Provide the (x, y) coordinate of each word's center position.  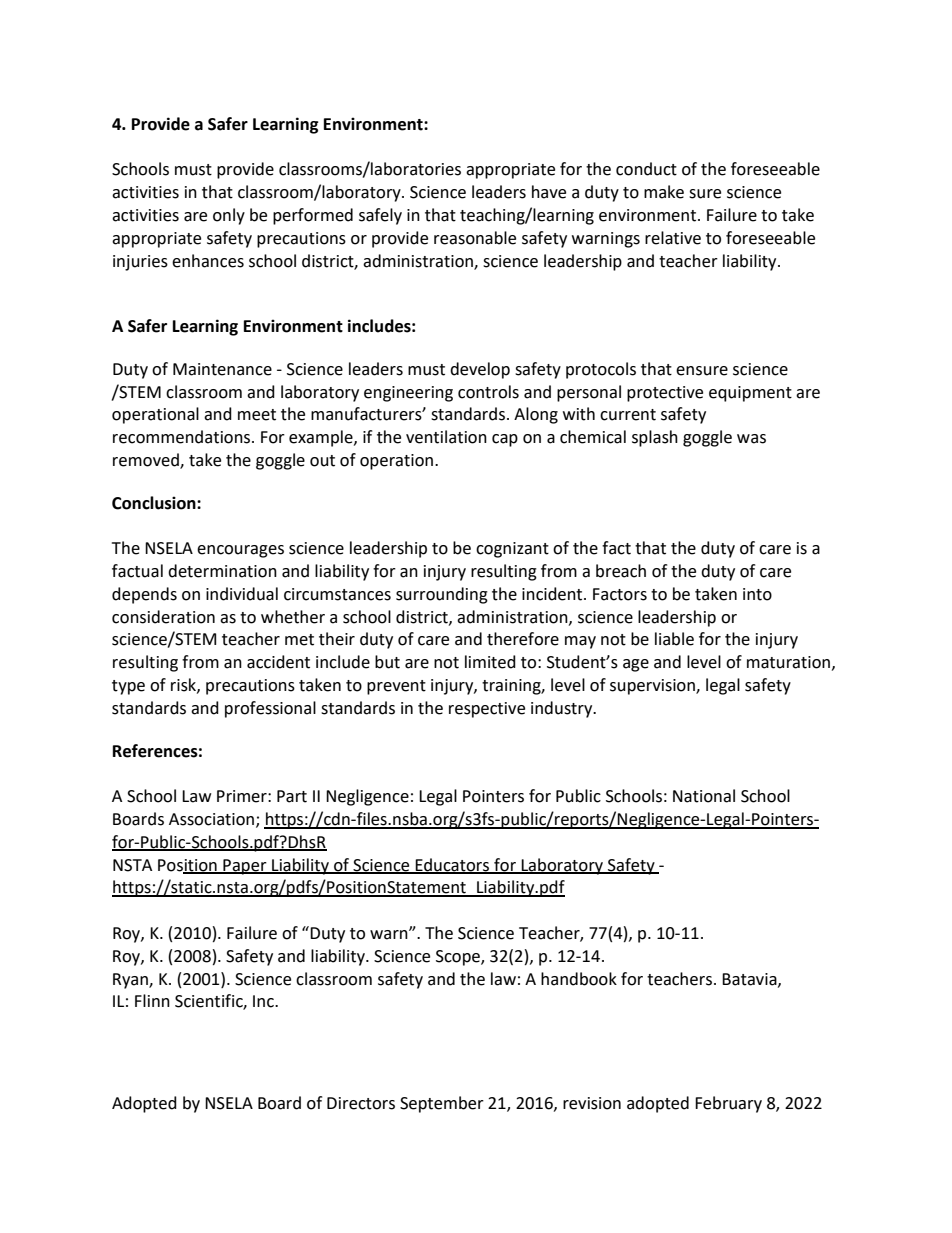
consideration (163, 617)
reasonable (475, 238)
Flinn (152, 1000)
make (664, 192)
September (442, 1104)
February (728, 1104)
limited (490, 662)
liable (674, 639)
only (229, 216)
